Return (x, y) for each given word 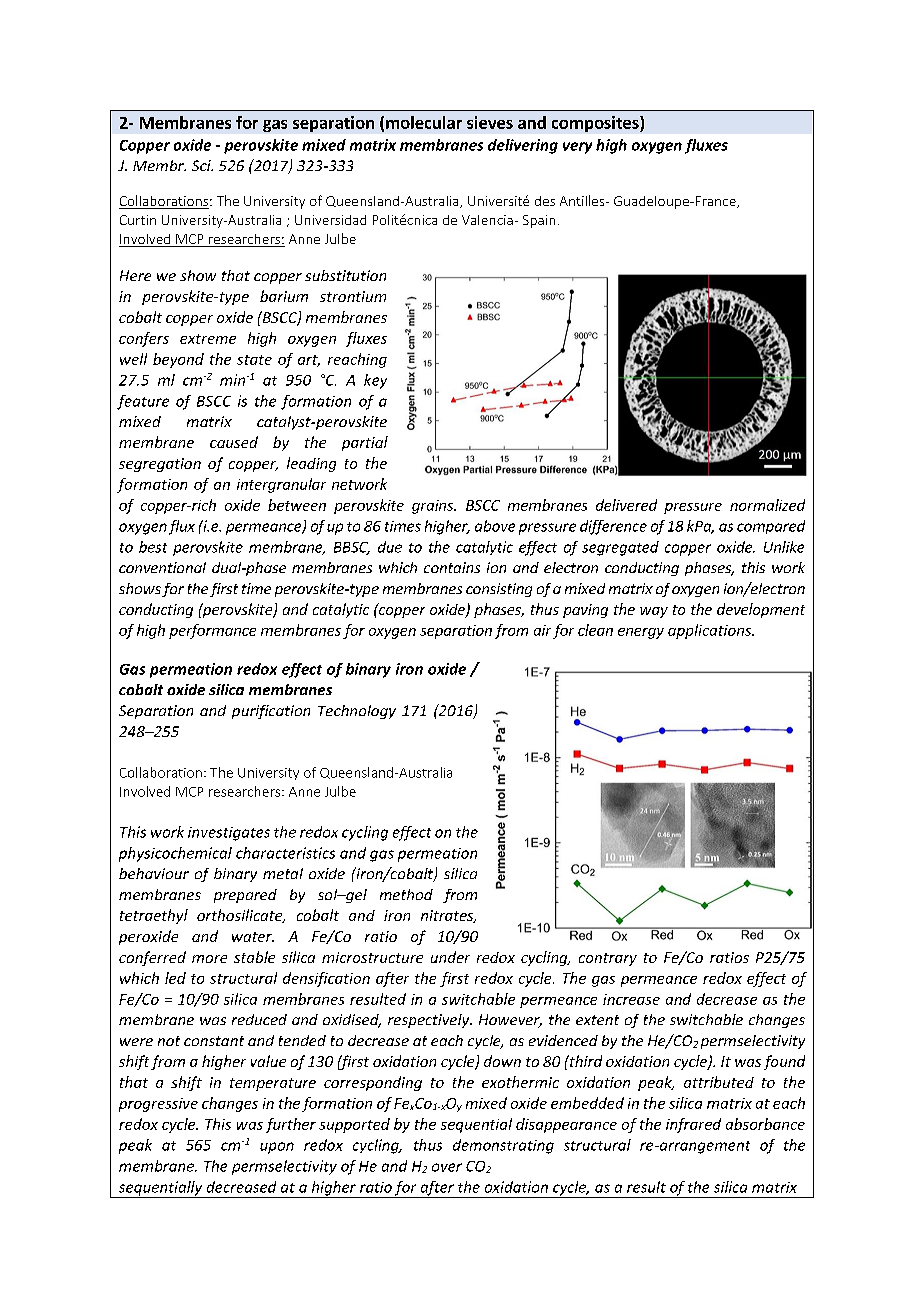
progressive (158, 1105)
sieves (490, 122)
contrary (608, 959)
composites (596, 124)
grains (434, 507)
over (447, 1167)
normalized (767, 505)
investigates (229, 834)
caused (234, 442)
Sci (202, 165)
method (406, 894)
